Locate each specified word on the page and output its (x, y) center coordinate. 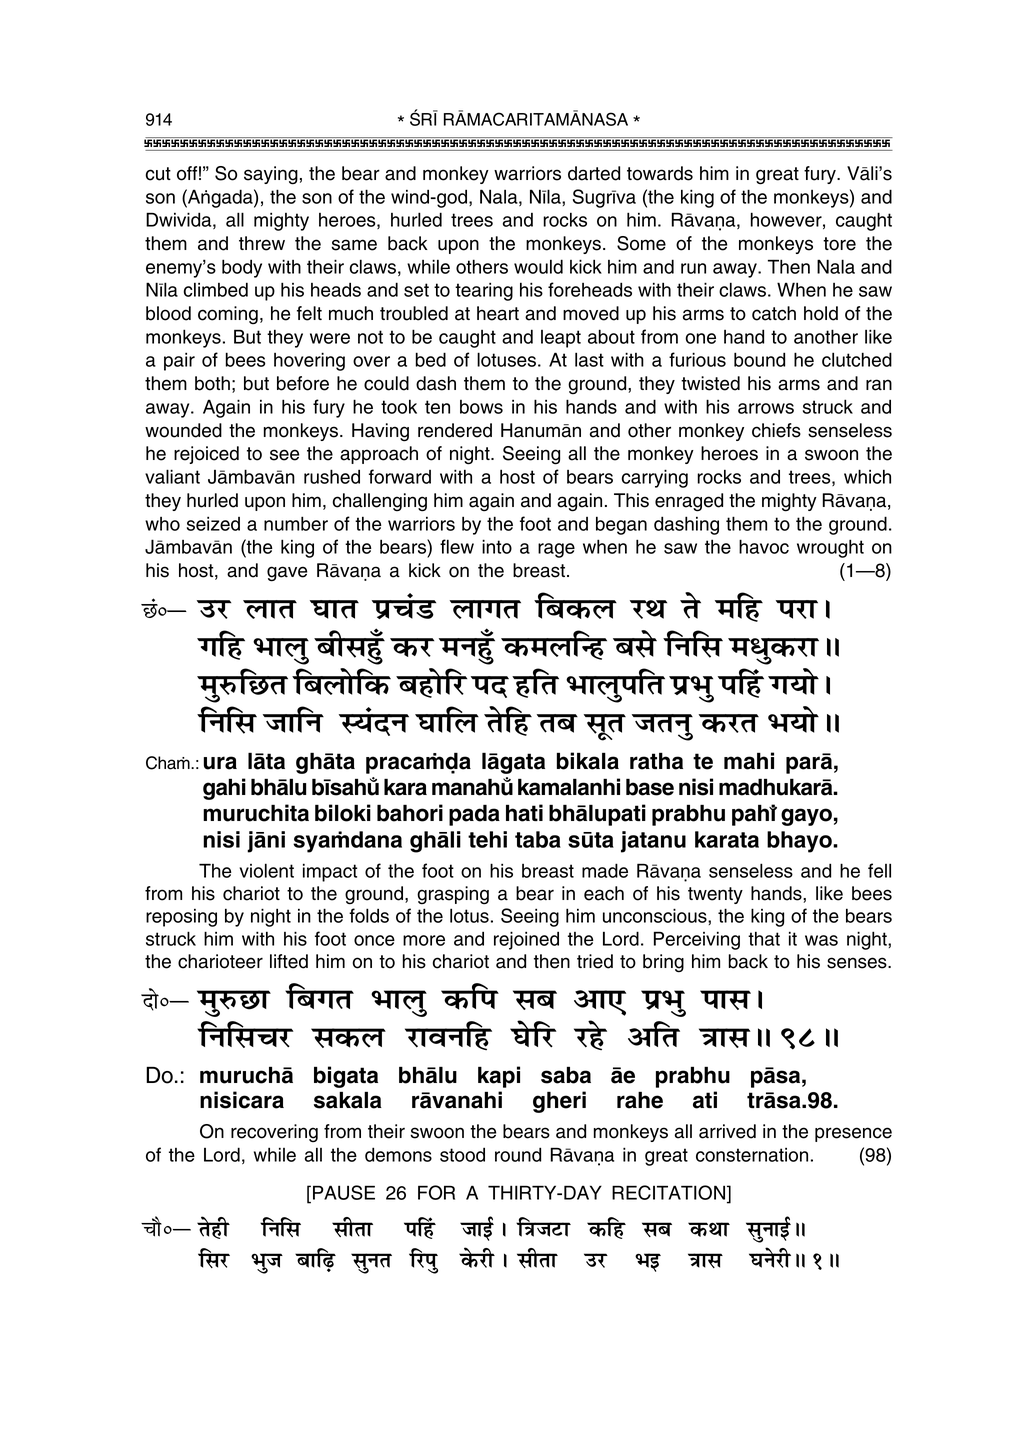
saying (271, 175)
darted (594, 173)
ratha (656, 761)
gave (287, 574)
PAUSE (344, 1192)
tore (839, 244)
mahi (749, 761)
